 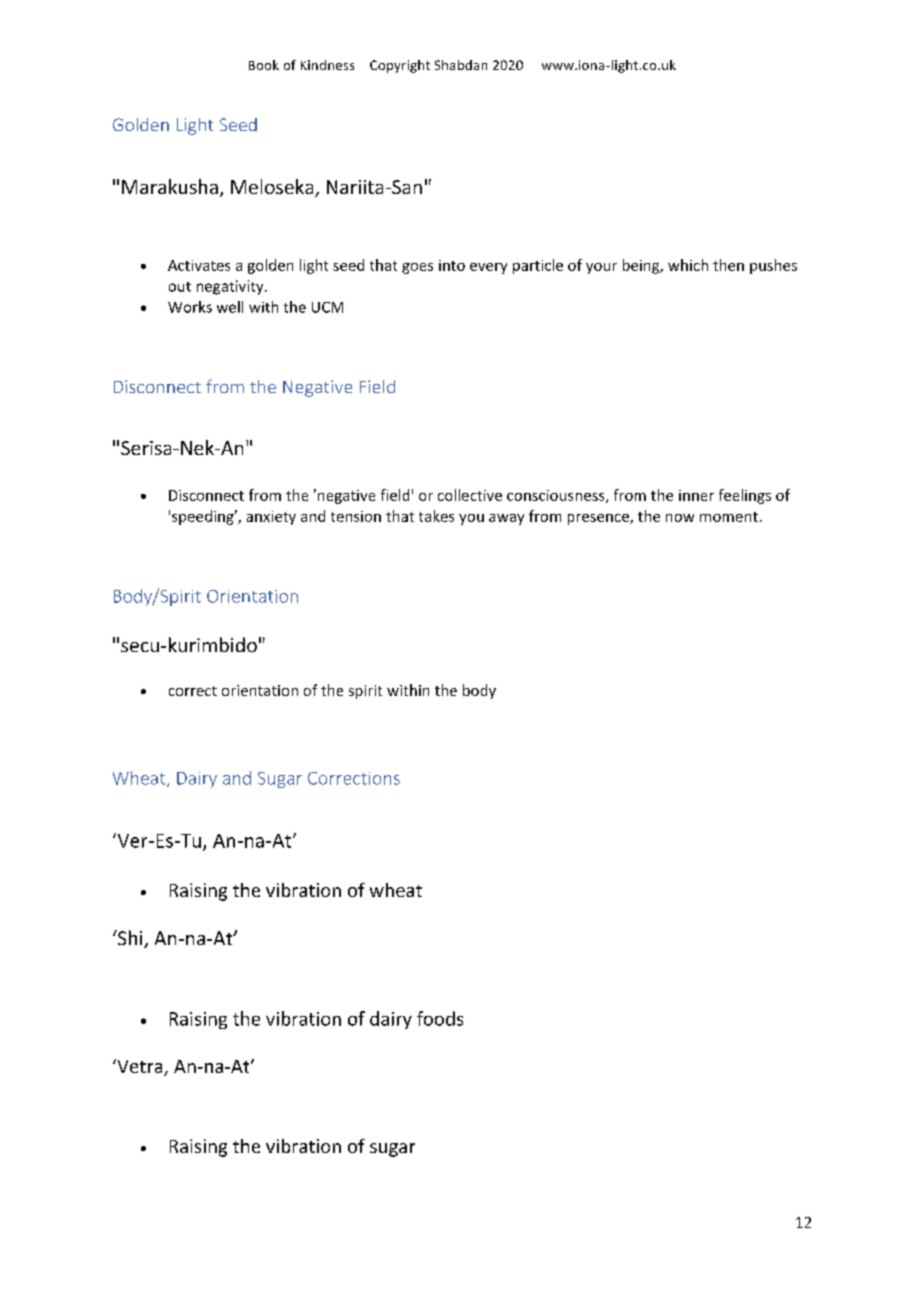 I want to click on moment, so click(x=729, y=517).
